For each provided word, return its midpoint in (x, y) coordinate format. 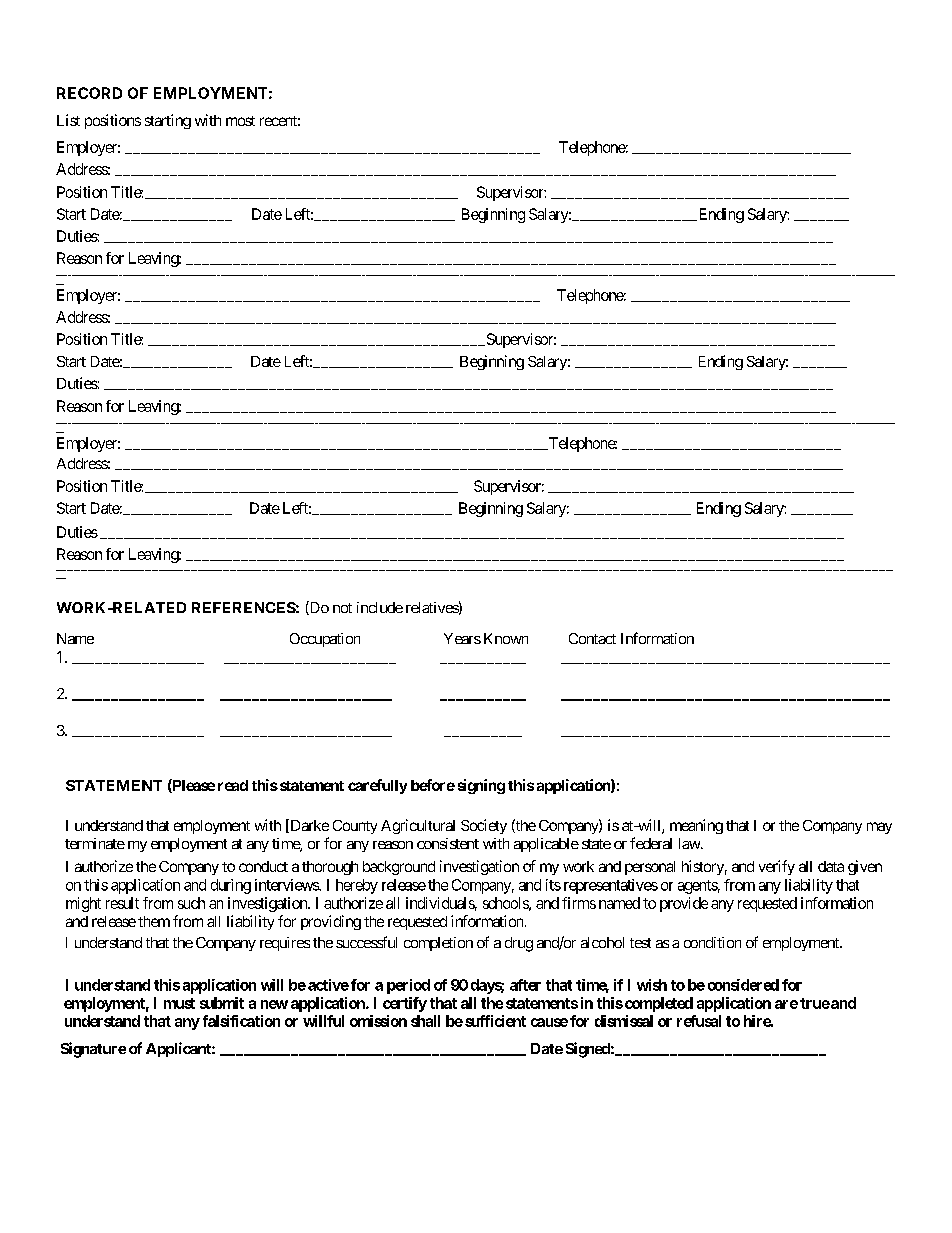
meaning (696, 826)
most (240, 121)
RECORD (89, 93)
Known (506, 638)
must (179, 1003)
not (342, 608)
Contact (592, 638)
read (233, 785)
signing (481, 786)
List (68, 120)
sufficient (495, 1021)
